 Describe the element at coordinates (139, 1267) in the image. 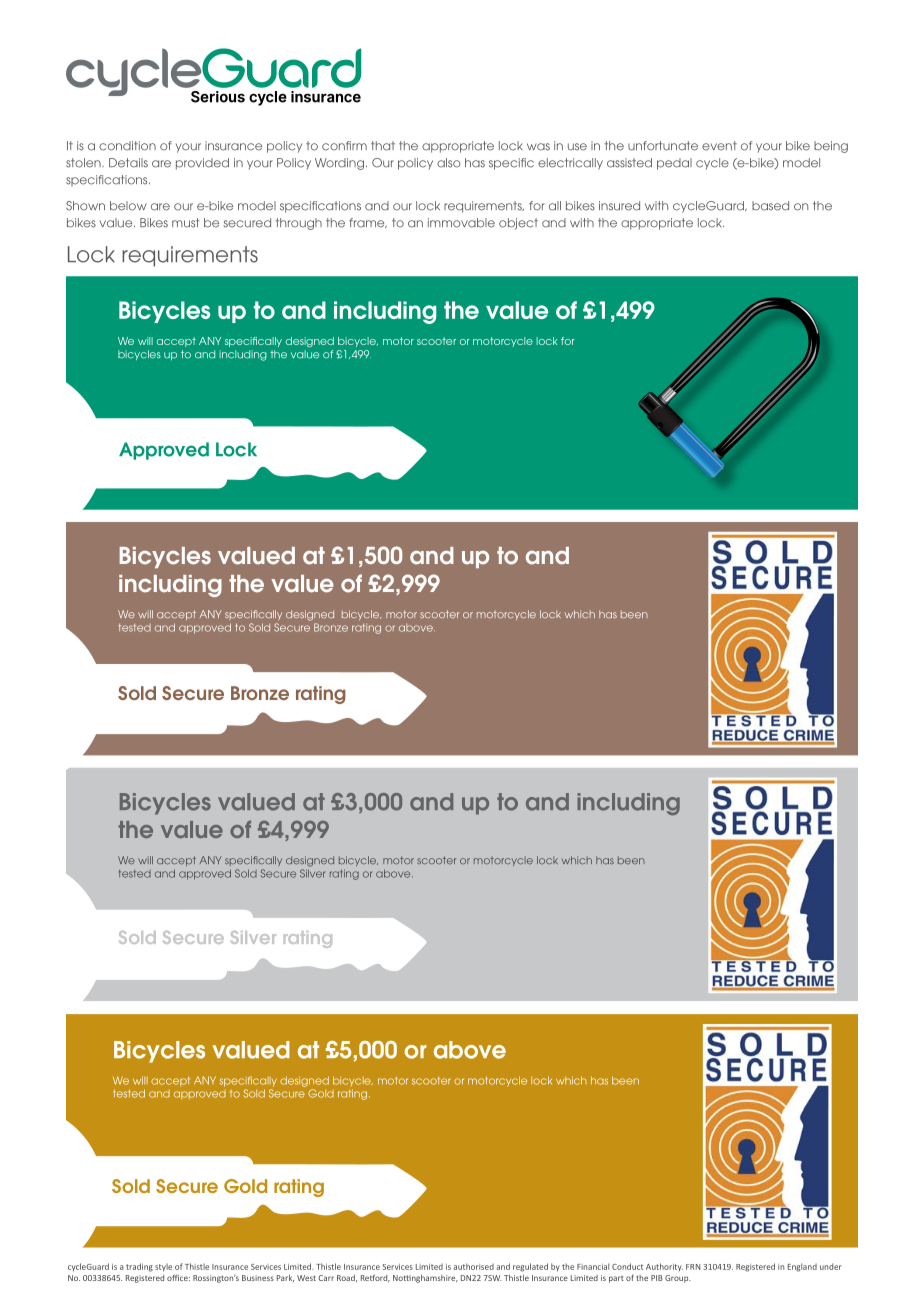

I see `trading` at that location.
